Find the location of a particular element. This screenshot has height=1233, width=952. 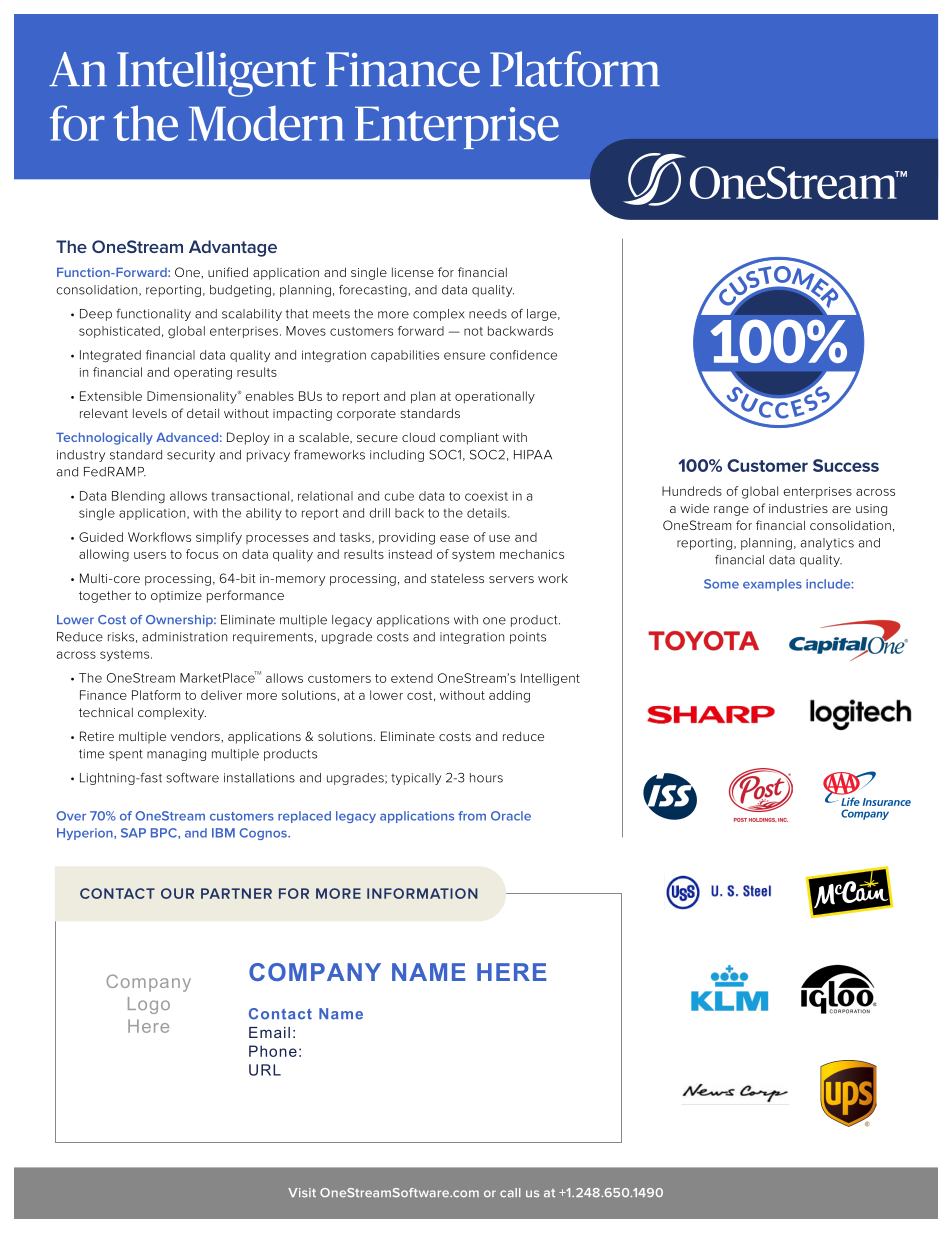

points is located at coordinates (528, 638).
